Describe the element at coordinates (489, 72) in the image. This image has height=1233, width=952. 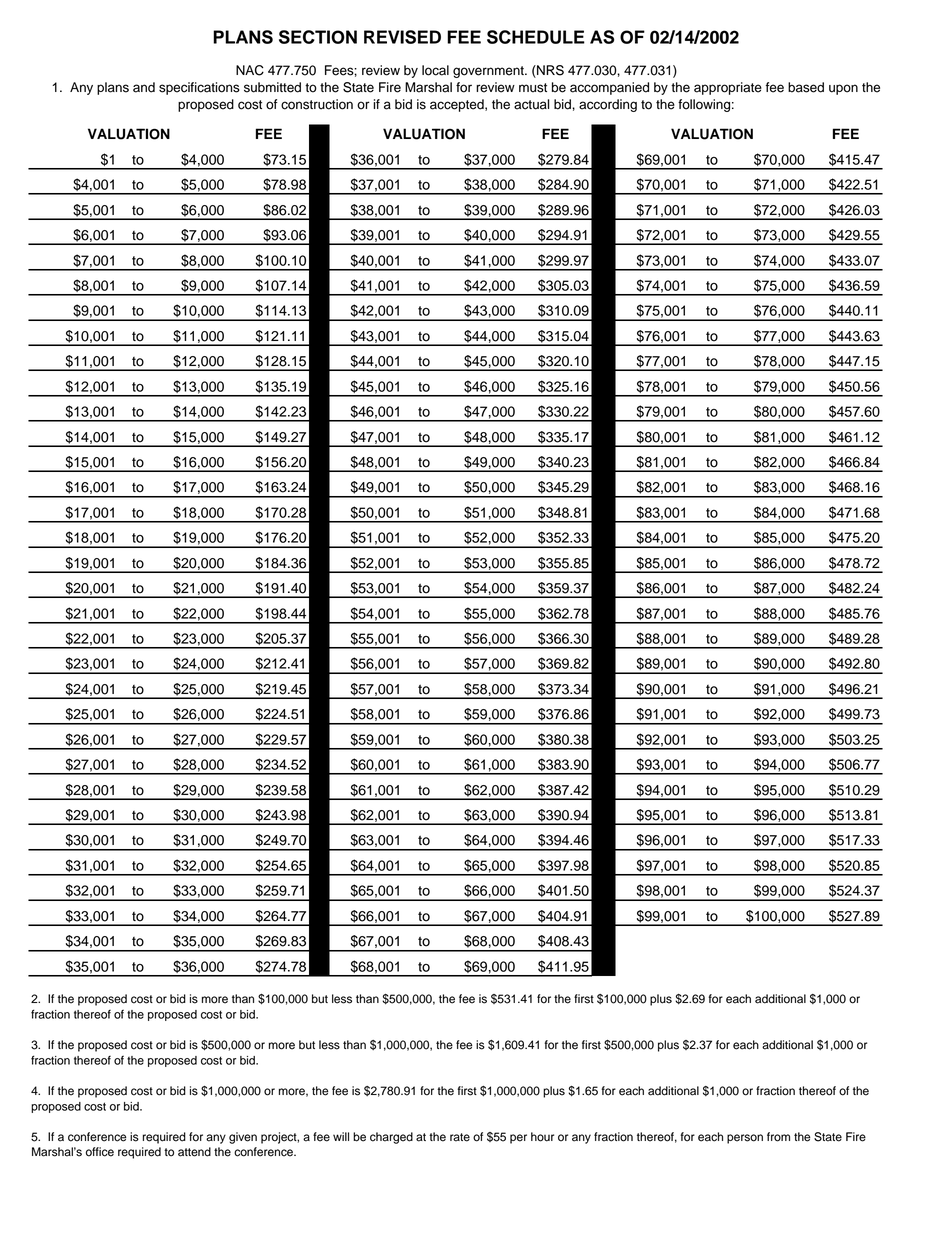
I see `government` at that location.
